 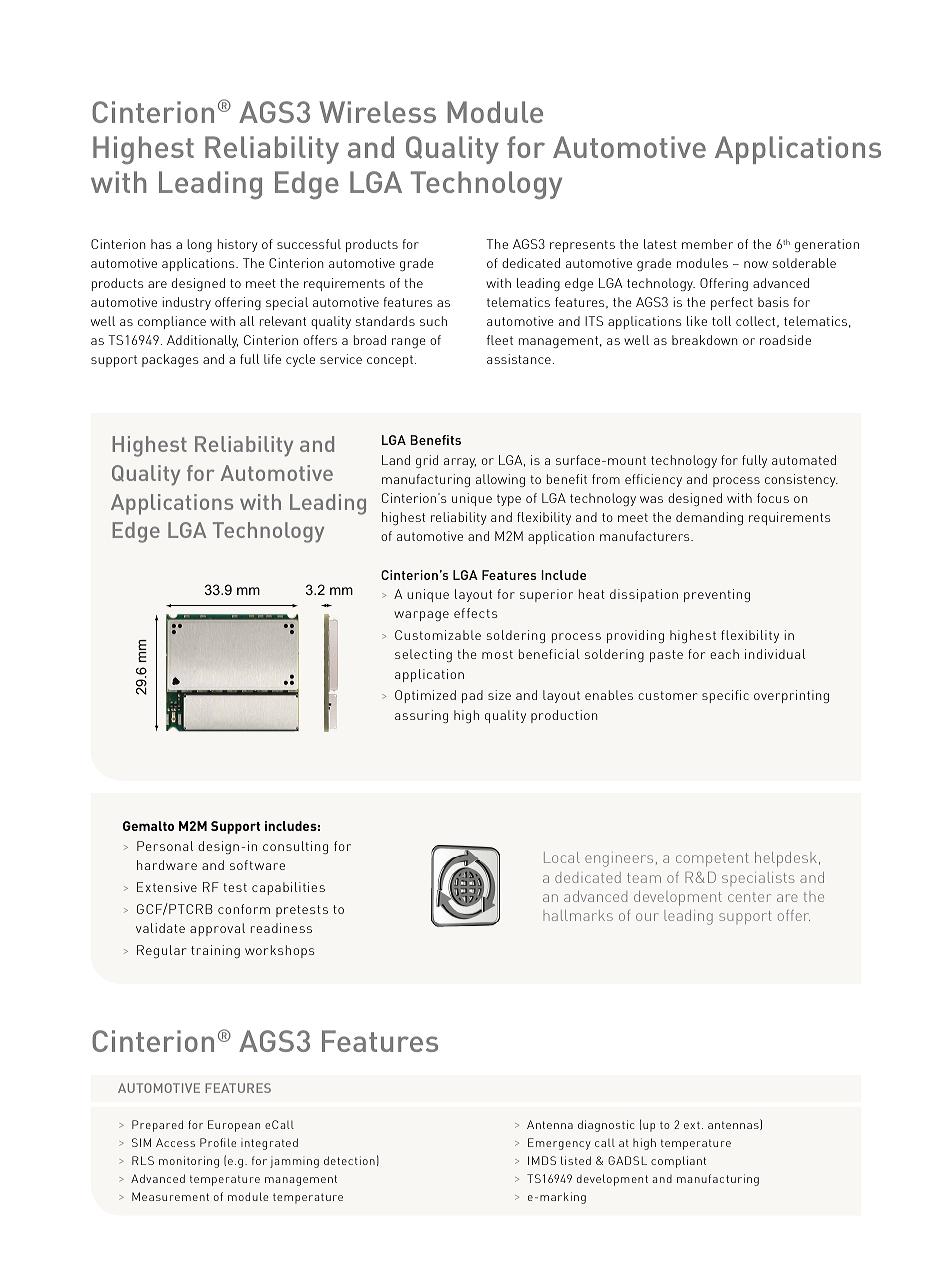 What do you see at coordinates (773, 498) in the screenshot?
I see `focus` at bounding box center [773, 498].
